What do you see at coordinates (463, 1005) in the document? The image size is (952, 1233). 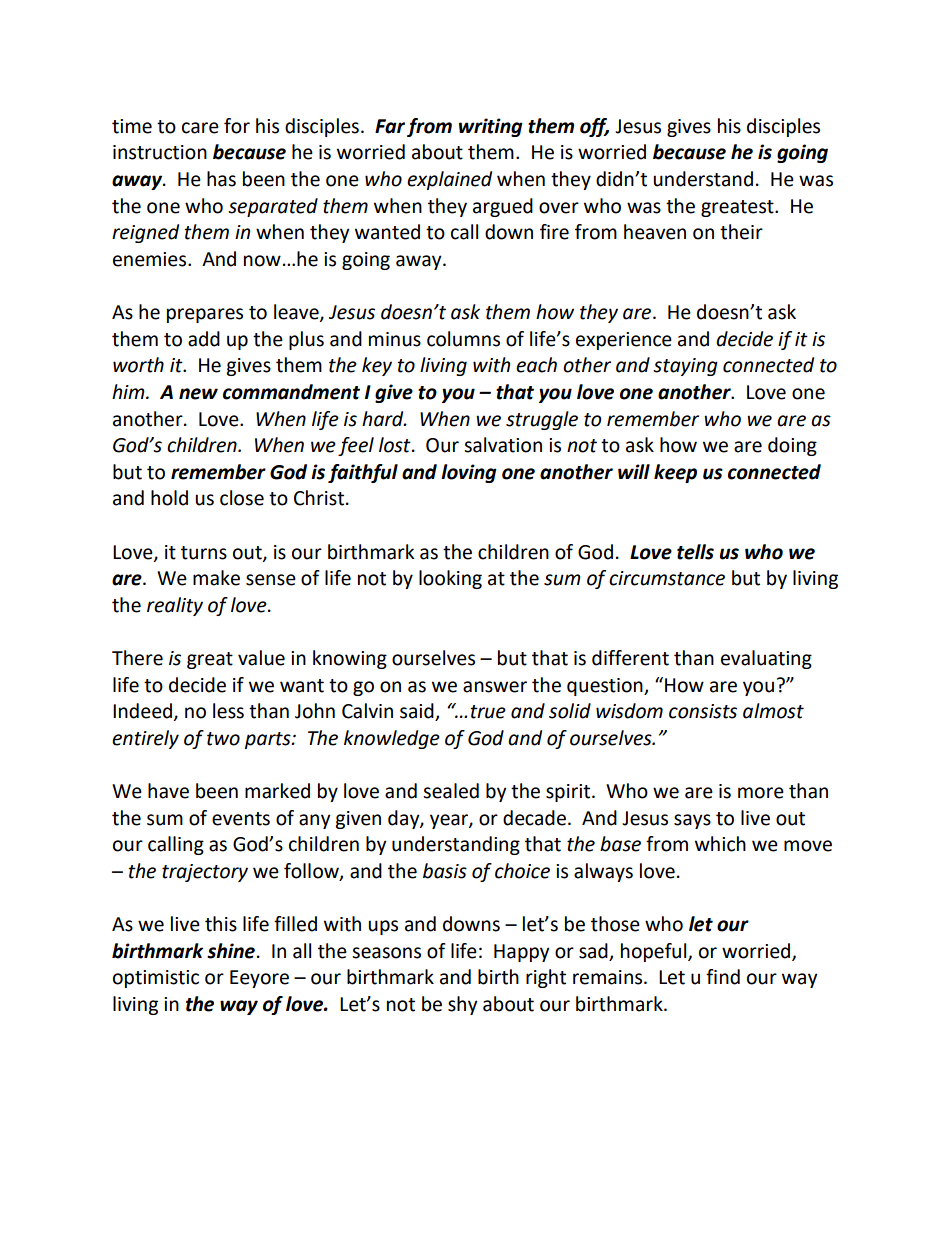 I see `shy` at bounding box center [463, 1005].
